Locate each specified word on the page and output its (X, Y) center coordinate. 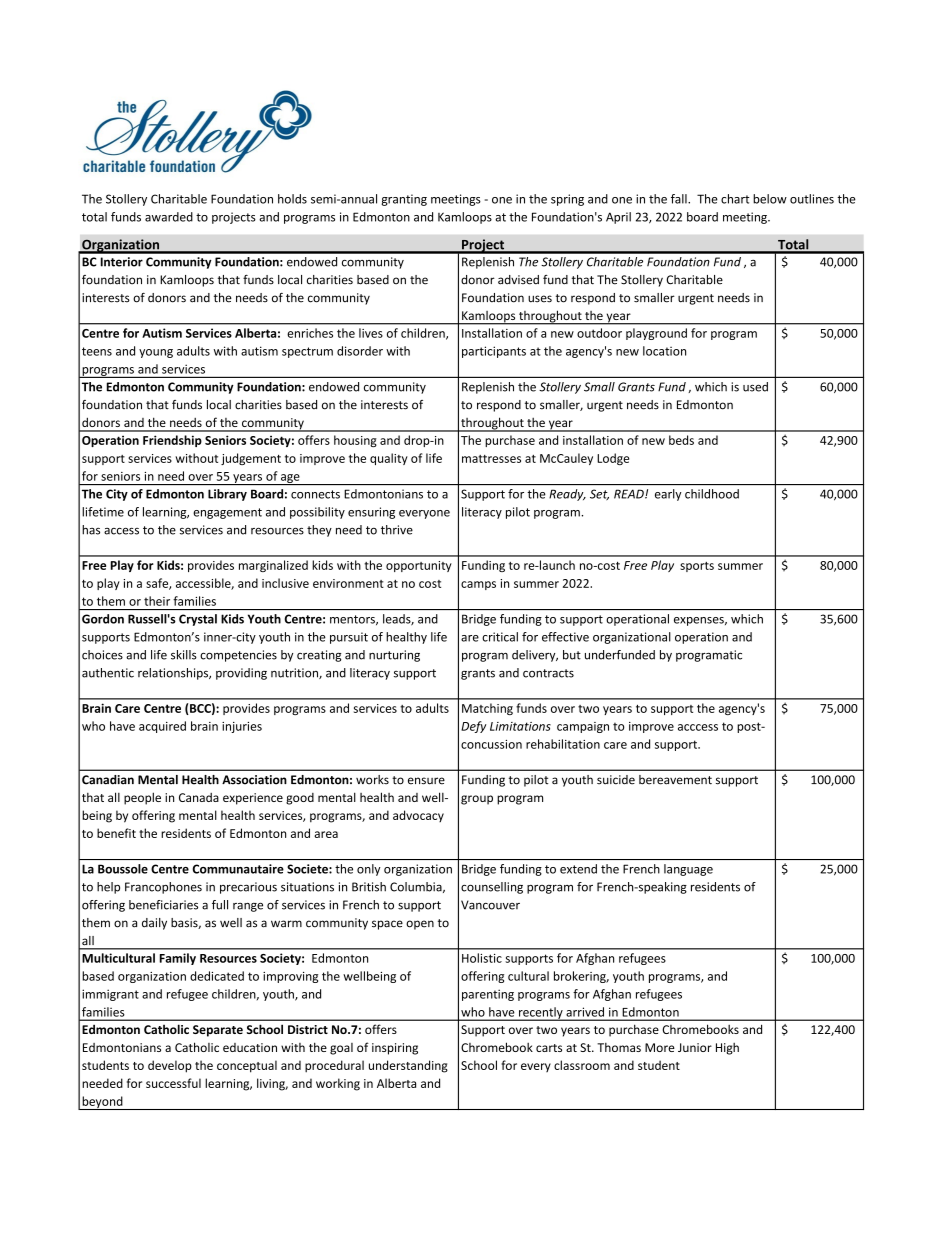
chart (735, 199)
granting (404, 200)
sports (697, 567)
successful (173, 1083)
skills (184, 655)
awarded (169, 217)
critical (500, 637)
